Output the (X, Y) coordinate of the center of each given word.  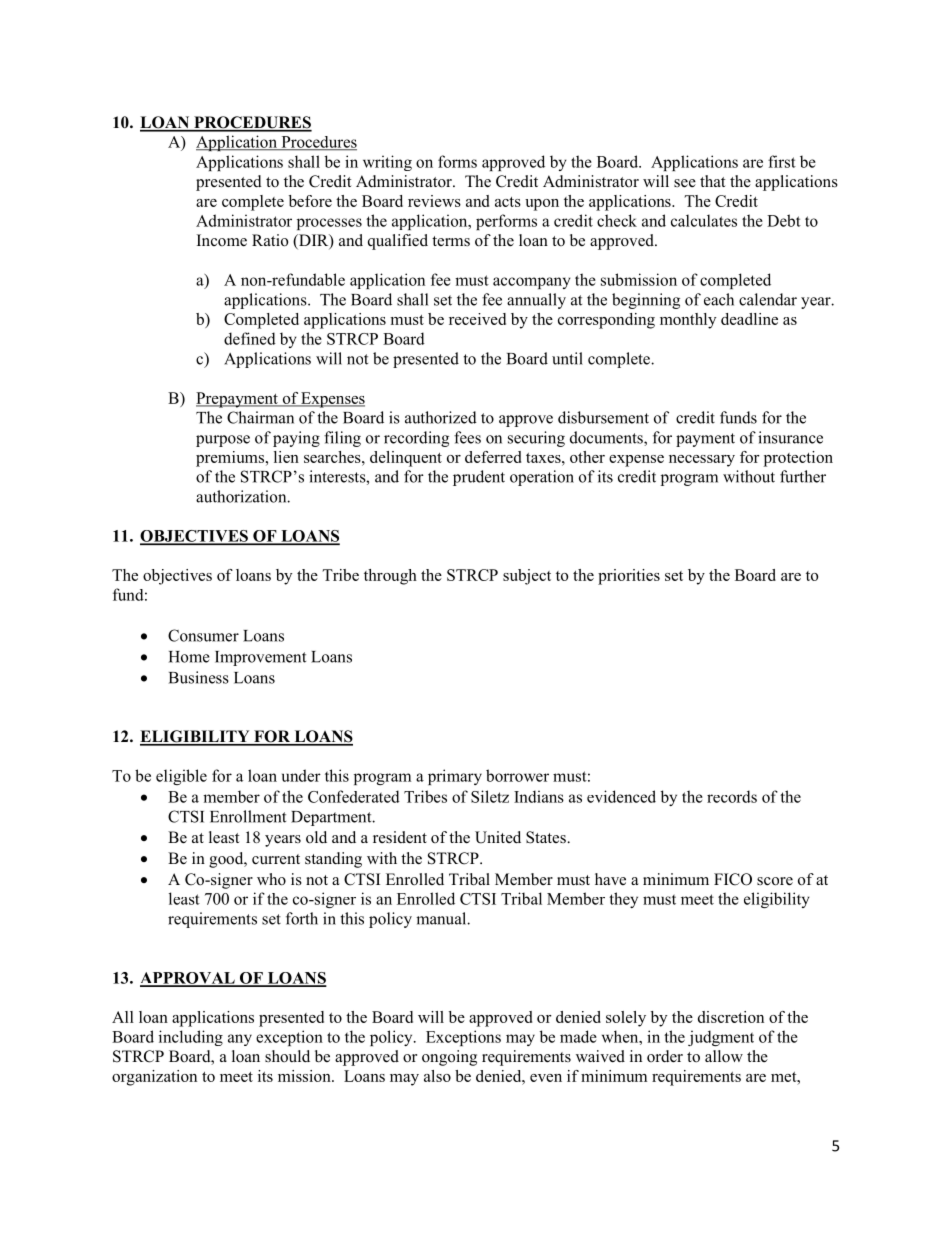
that (712, 181)
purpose (223, 441)
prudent (479, 478)
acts (508, 202)
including (191, 1038)
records (732, 796)
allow (724, 1056)
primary (455, 777)
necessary (702, 461)
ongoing (449, 1058)
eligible (181, 777)
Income (222, 240)
